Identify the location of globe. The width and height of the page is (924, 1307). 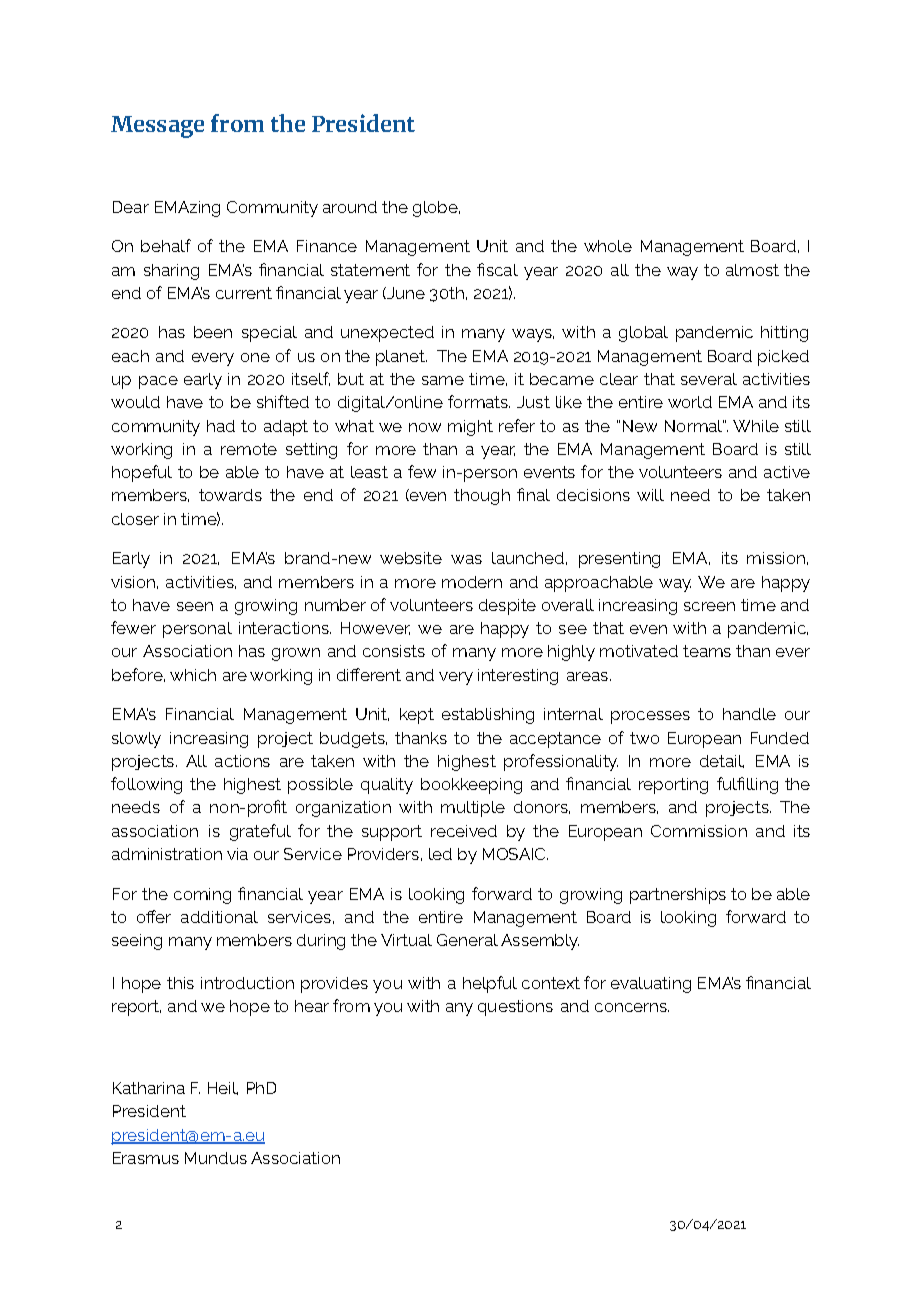
(436, 209).
